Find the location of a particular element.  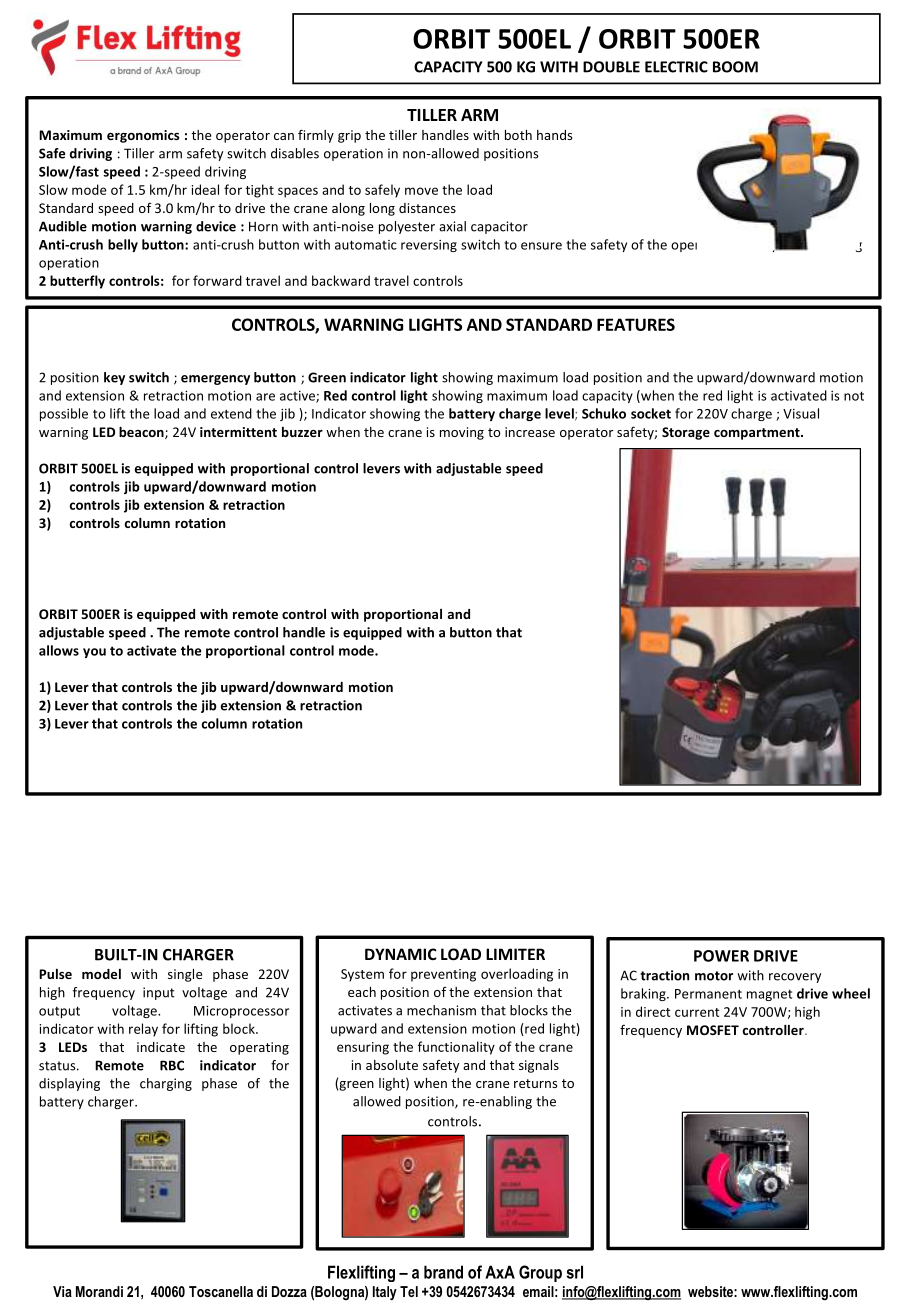

moving is located at coordinates (462, 433).
